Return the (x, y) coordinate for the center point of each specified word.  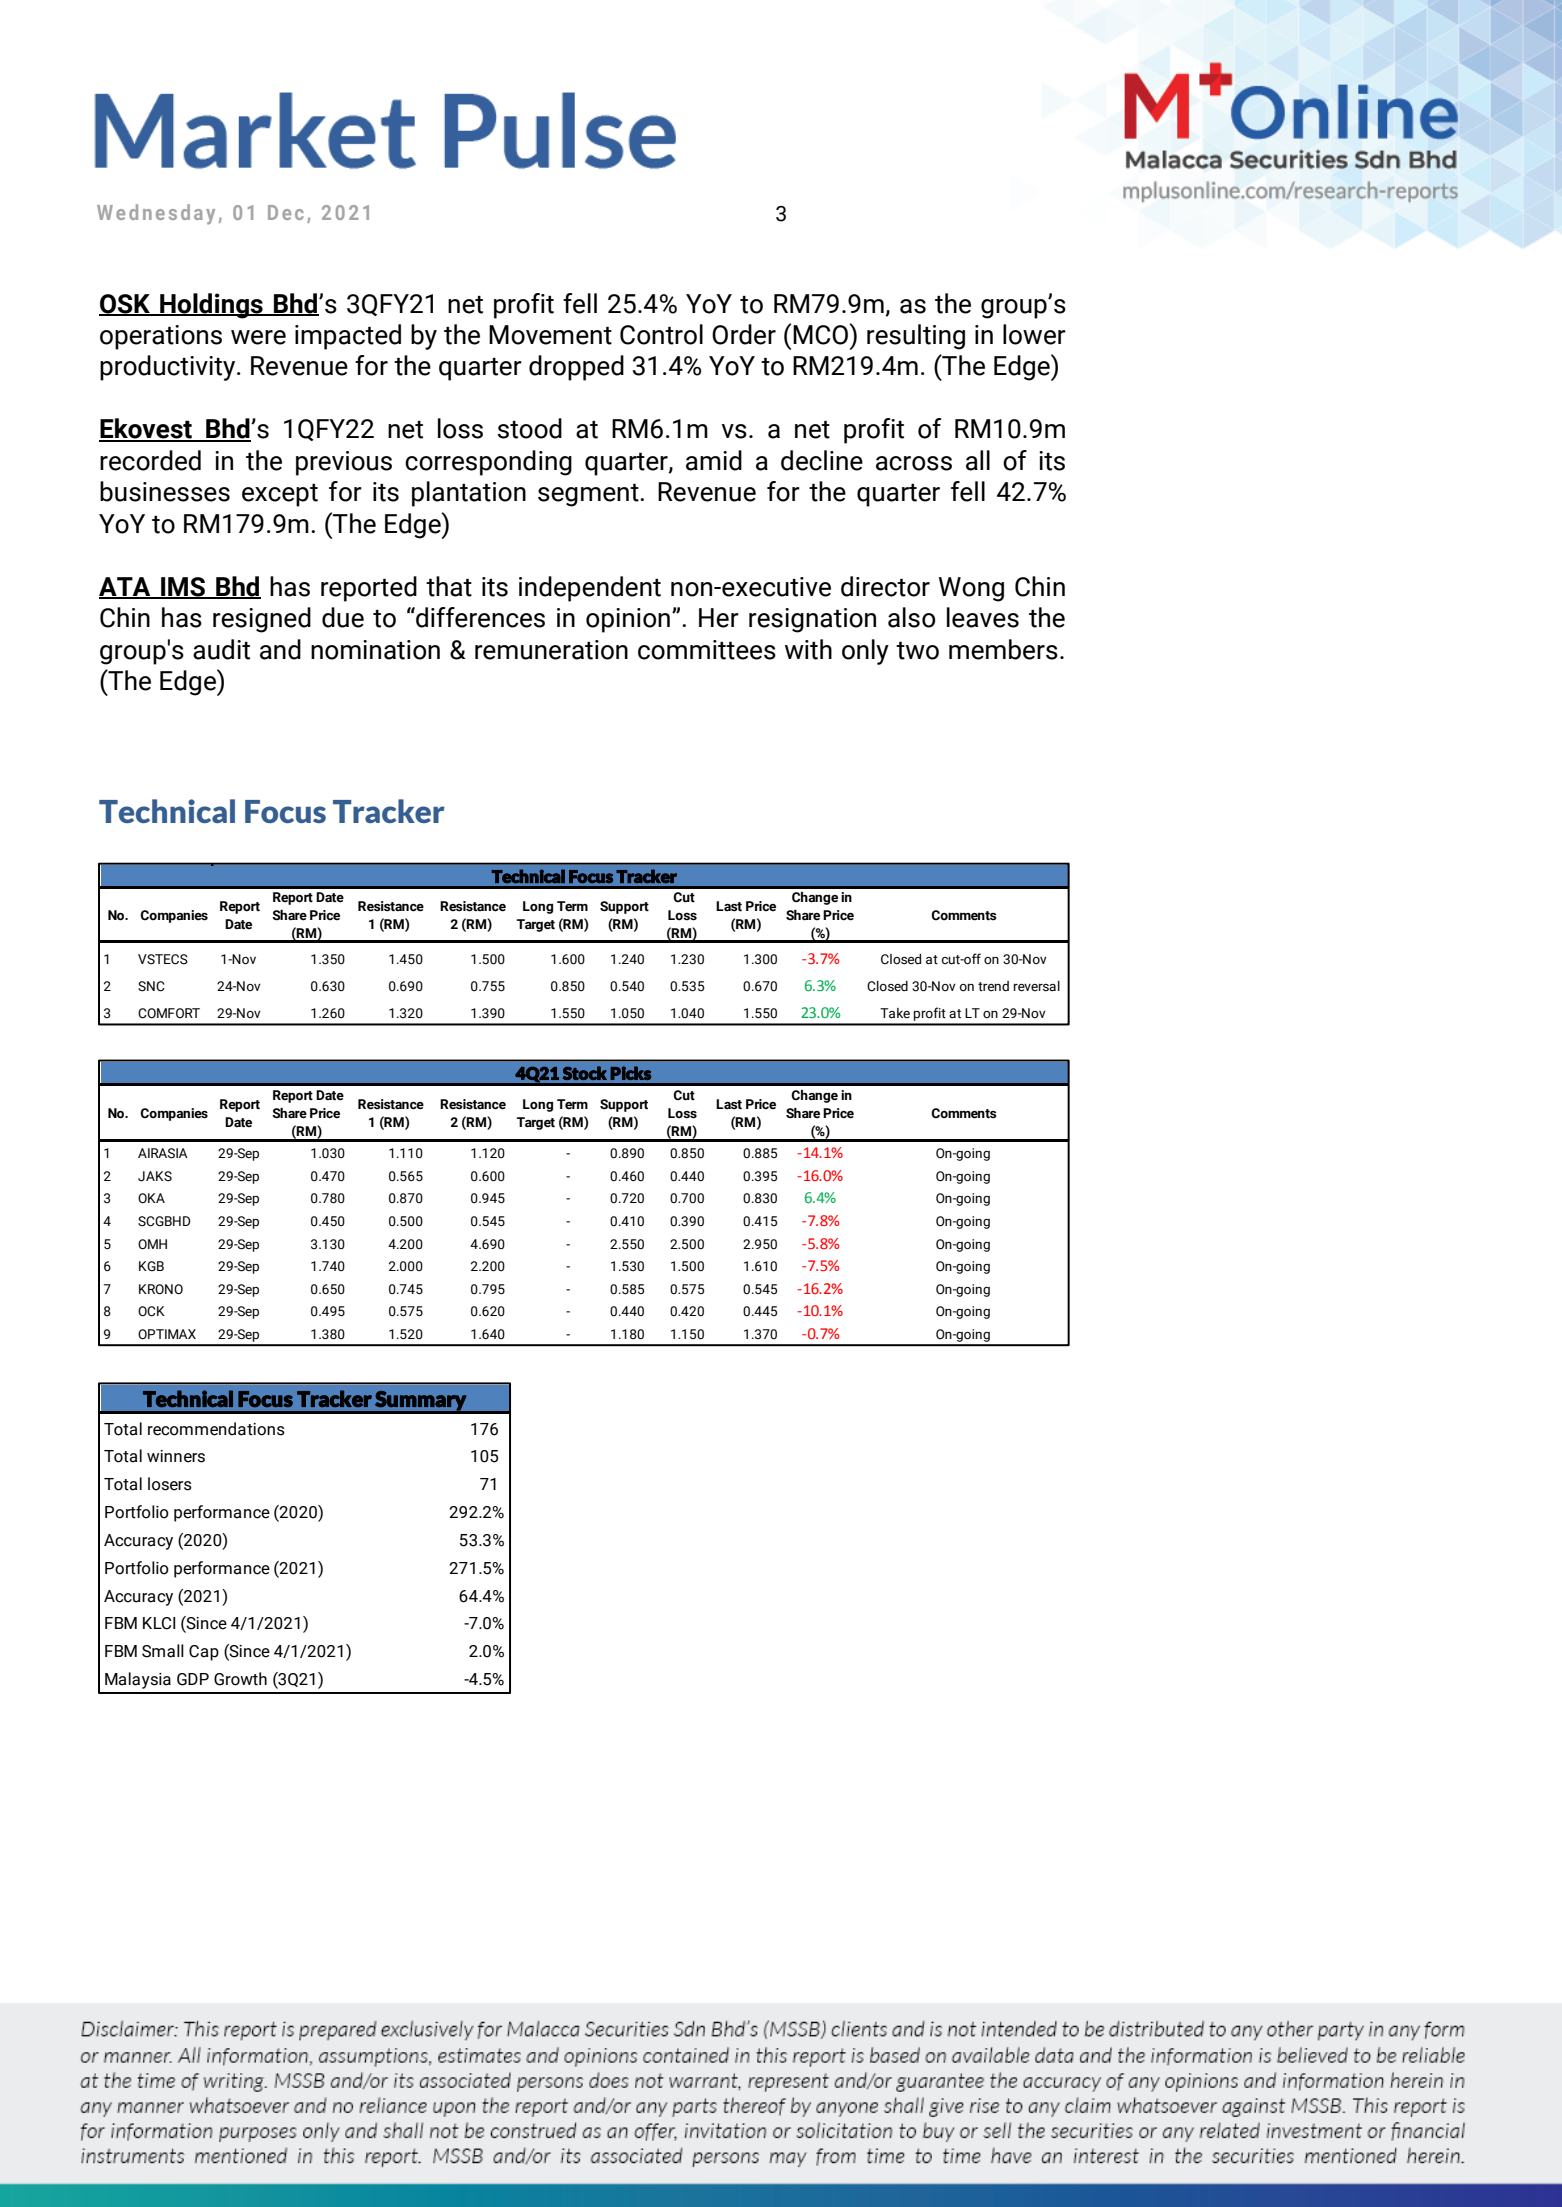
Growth (240, 1679)
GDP (193, 1679)
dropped (576, 368)
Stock (585, 1073)
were (258, 337)
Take (895, 1013)
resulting (916, 337)
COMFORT (169, 1013)
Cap (204, 1653)
